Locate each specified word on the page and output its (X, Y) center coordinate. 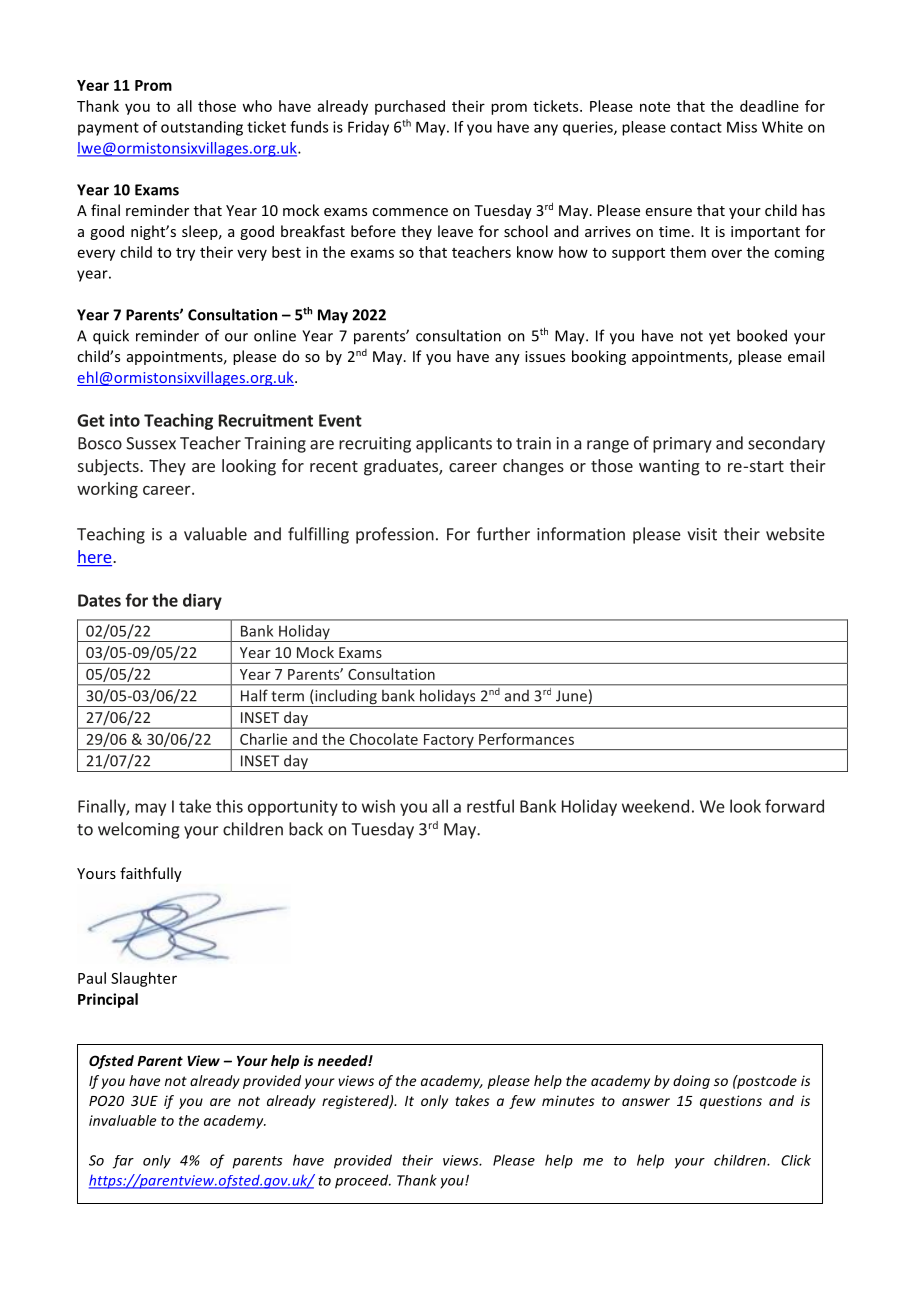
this (229, 806)
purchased (410, 107)
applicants (454, 444)
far (123, 1162)
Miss (742, 127)
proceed (363, 1181)
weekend (655, 806)
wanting (669, 467)
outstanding (202, 128)
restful (490, 806)
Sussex (151, 443)
